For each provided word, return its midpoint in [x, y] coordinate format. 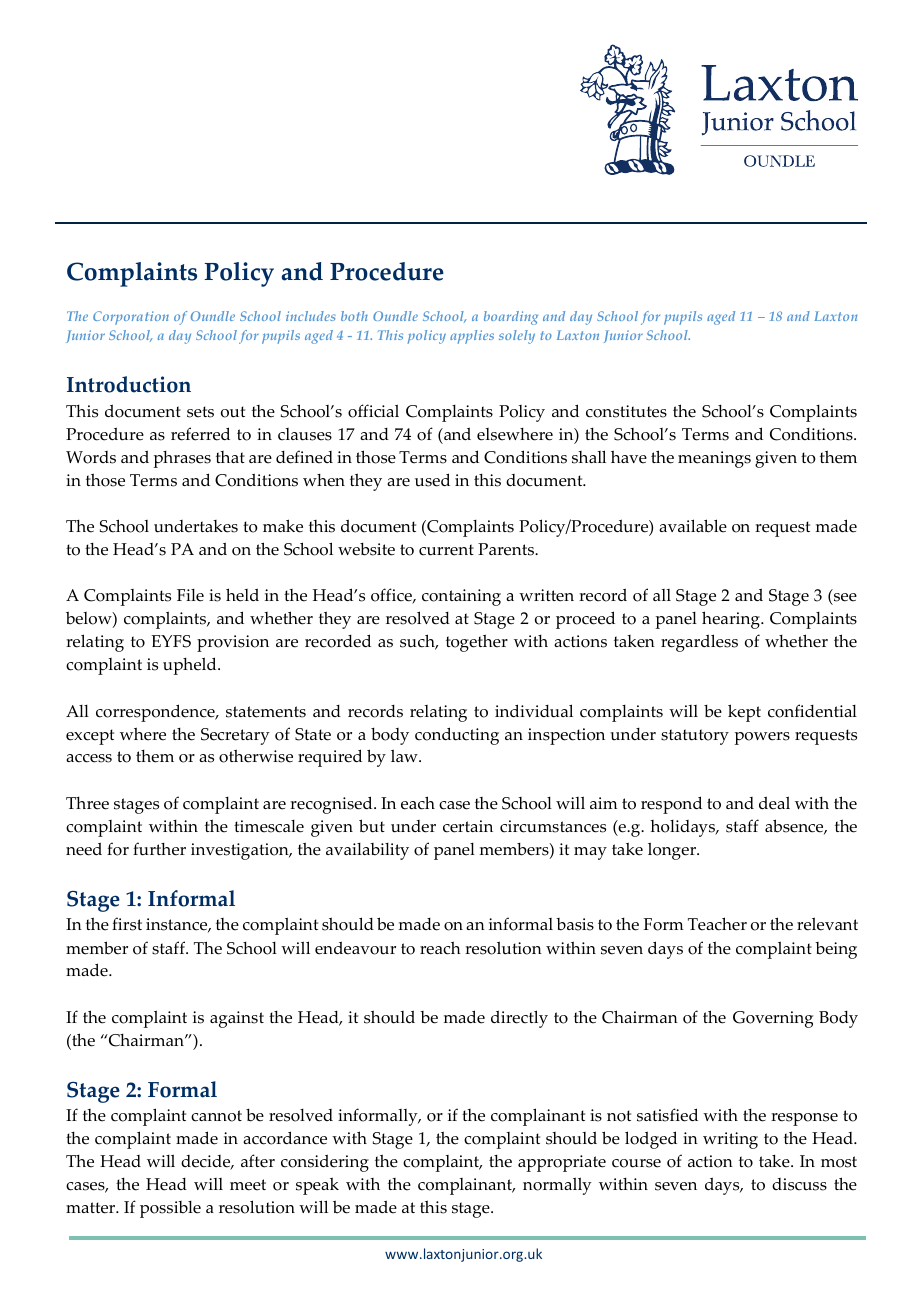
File [190, 595]
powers [762, 738]
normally [557, 1186]
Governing [773, 1019]
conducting [457, 736]
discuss [799, 1184]
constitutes [626, 411]
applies [472, 337]
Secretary [235, 736]
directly [519, 1019]
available [693, 526]
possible [170, 1209]
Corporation [131, 318]
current [446, 550]
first [127, 924]
